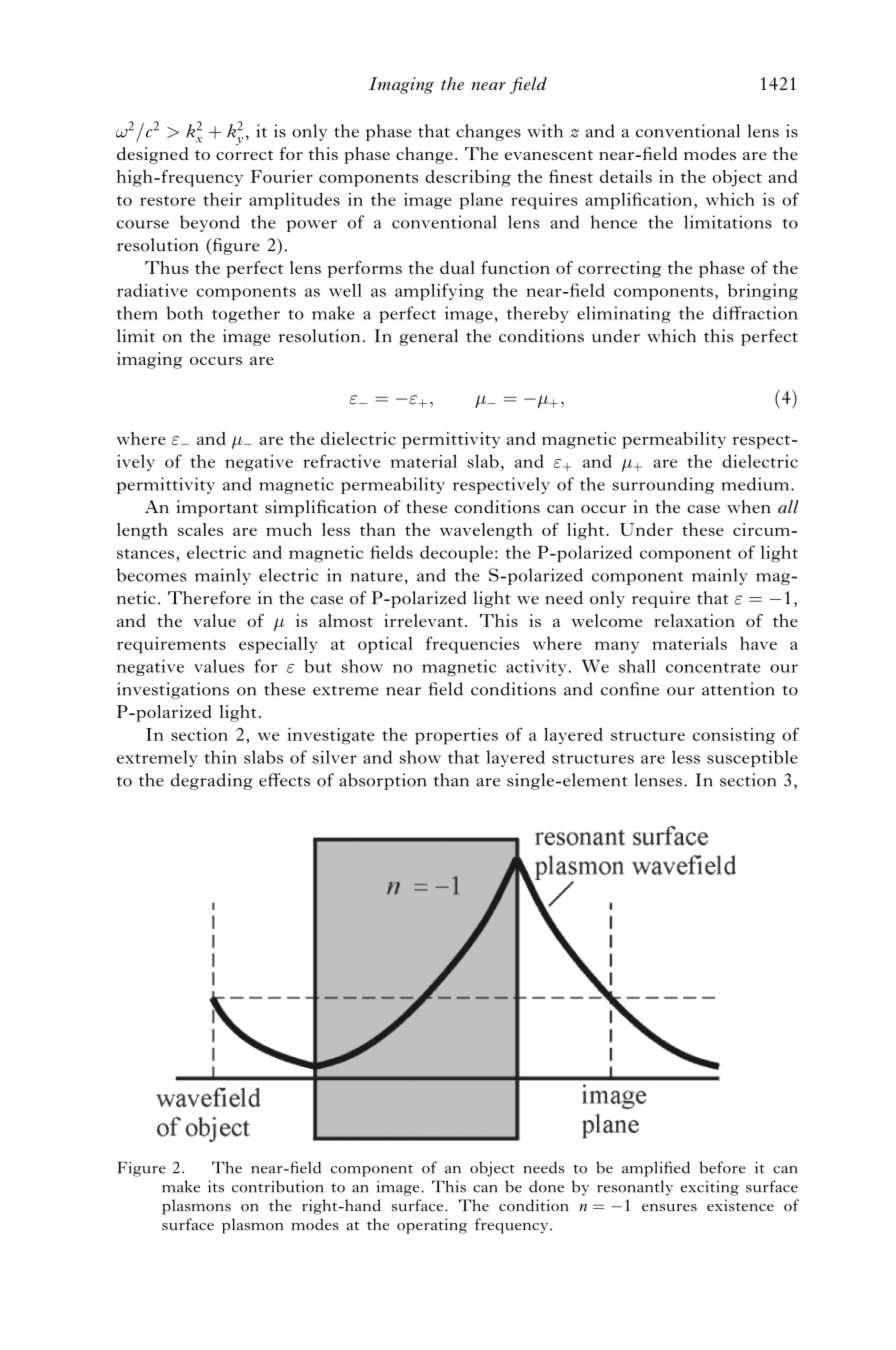 Image resolution: width=896 pixels, height=1350 pixels. Describe the element at coordinates (752, 758) in the screenshot. I see `susceptible` at that location.
